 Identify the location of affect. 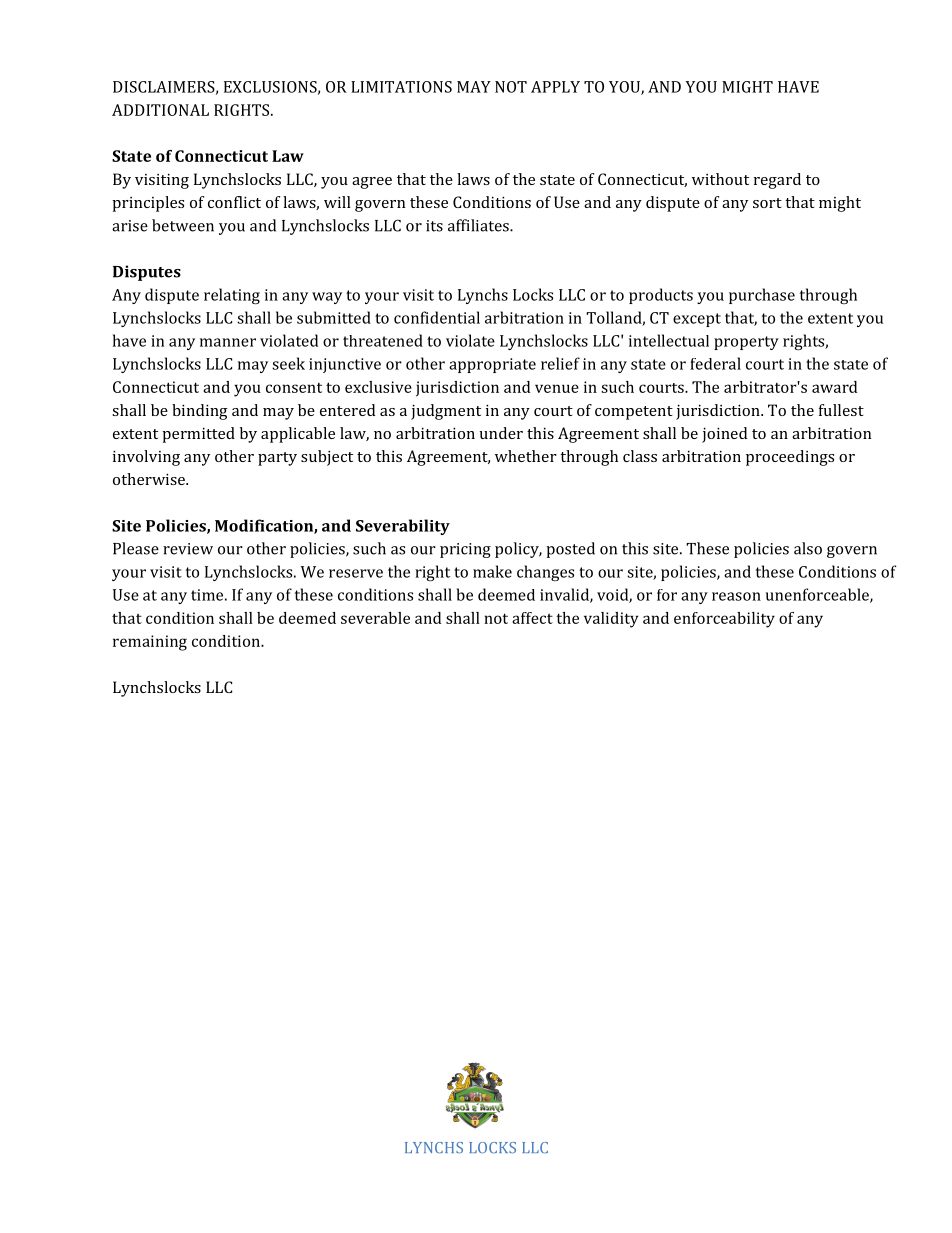
(532, 618).
